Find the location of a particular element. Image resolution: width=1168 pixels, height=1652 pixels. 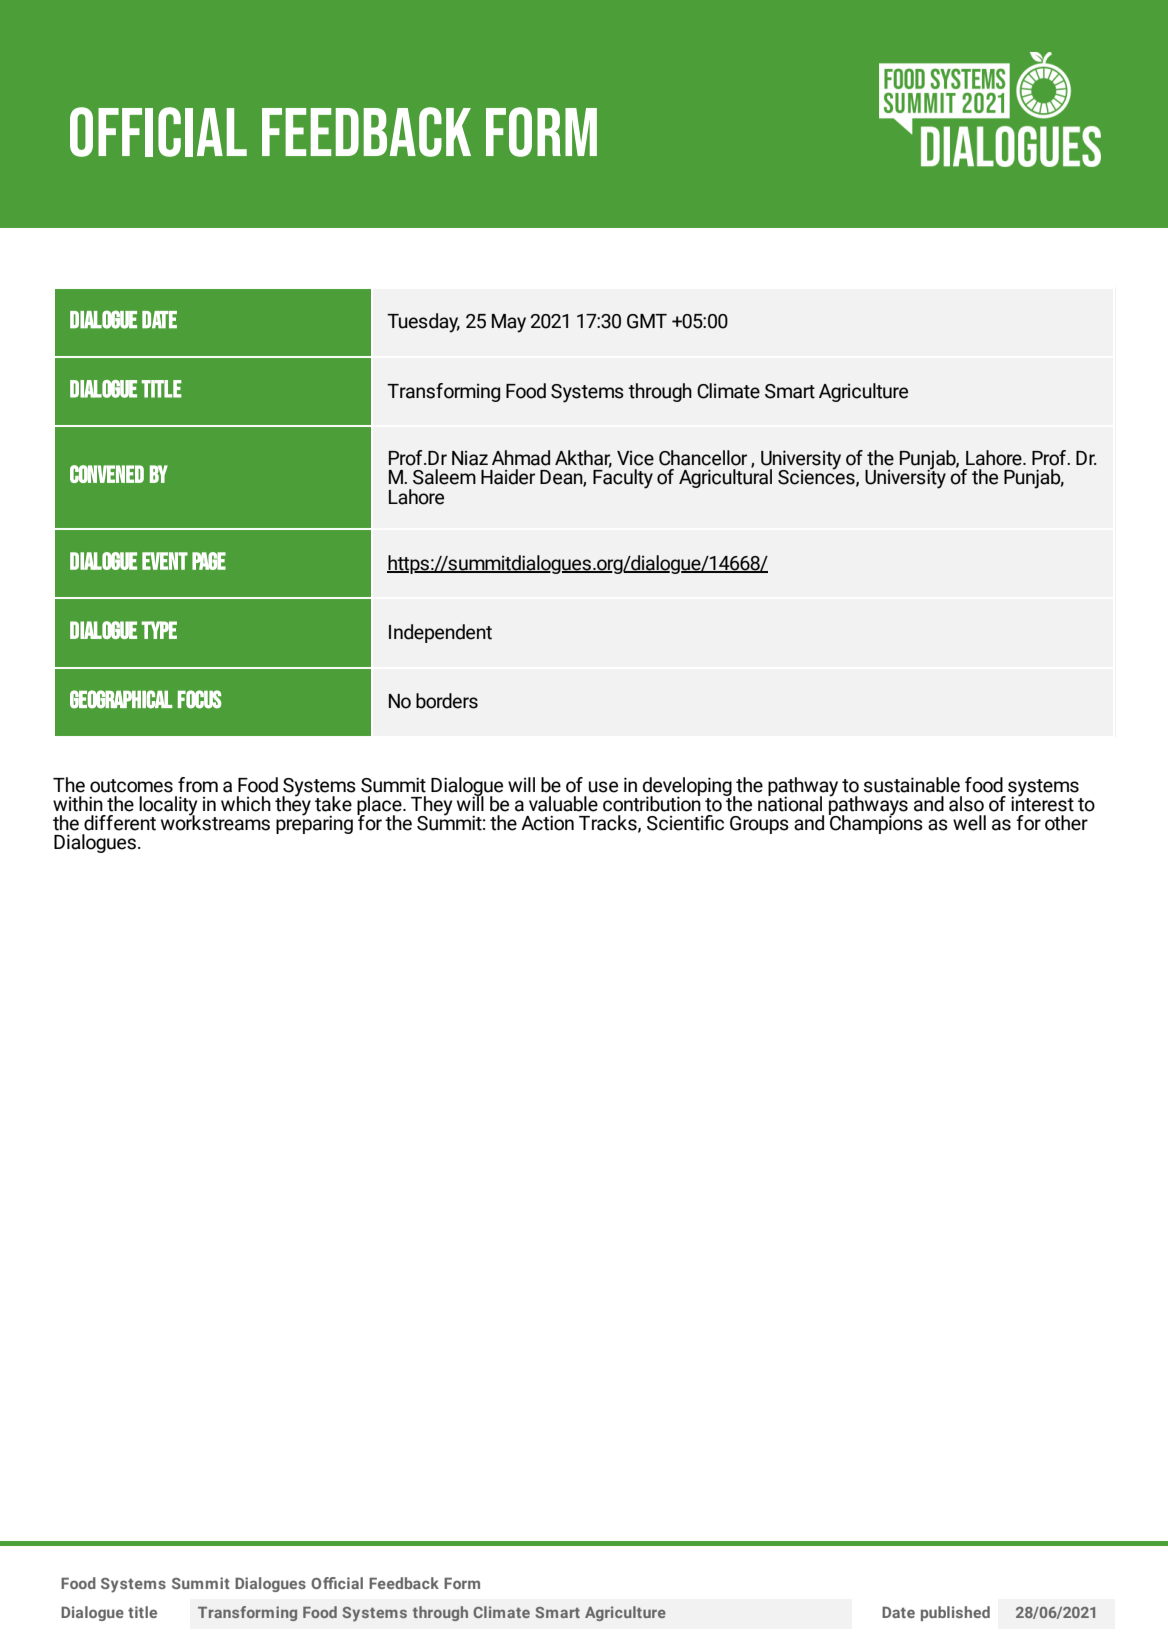

Champions is located at coordinates (876, 823).
